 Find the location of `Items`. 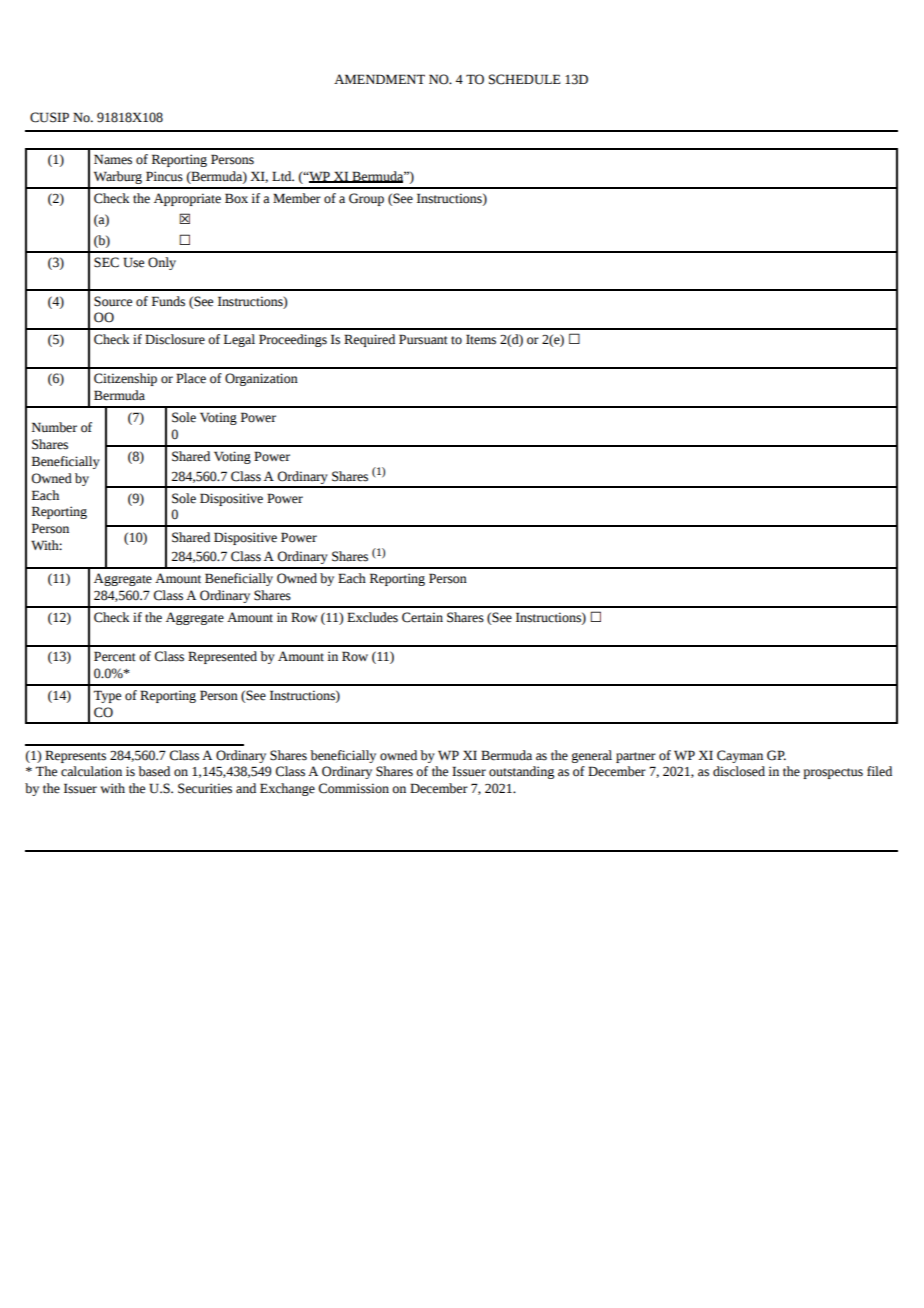

Items is located at coordinates (481, 339).
